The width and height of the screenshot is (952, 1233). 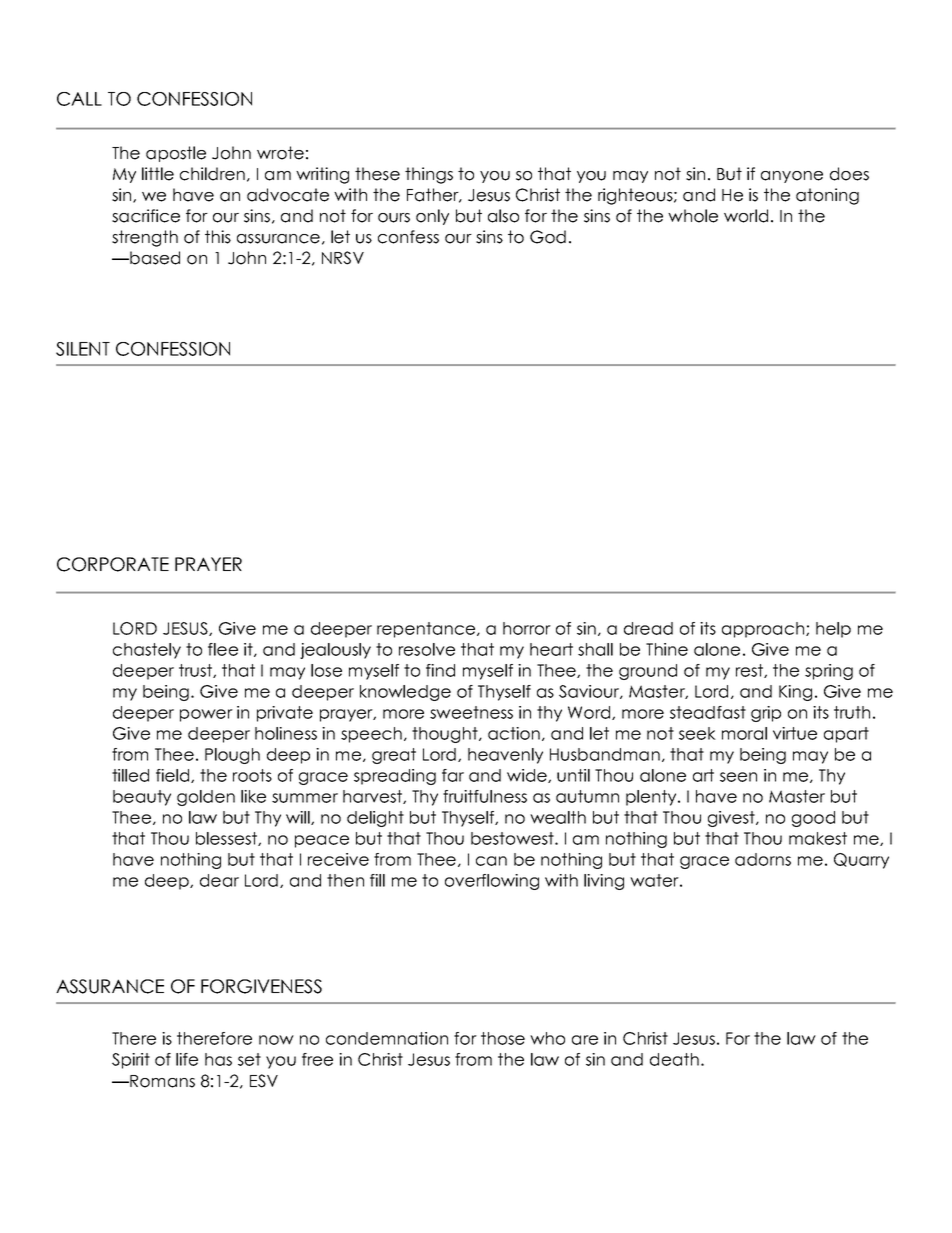 What do you see at coordinates (176, 154) in the screenshot?
I see `apostle` at bounding box center [176, 154].
